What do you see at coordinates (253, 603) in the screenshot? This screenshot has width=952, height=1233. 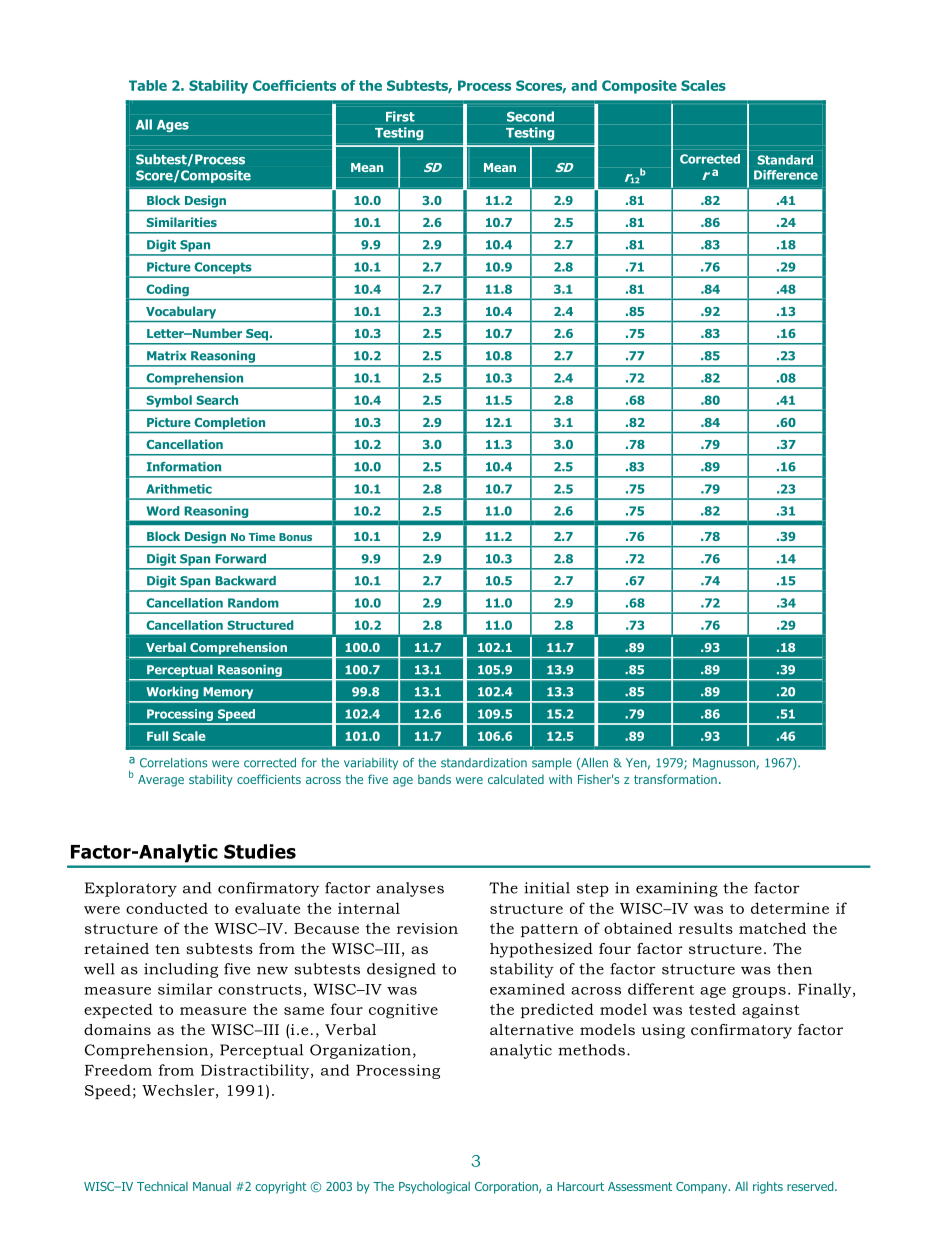 I see `Random` at bounding box center [253, 603].
